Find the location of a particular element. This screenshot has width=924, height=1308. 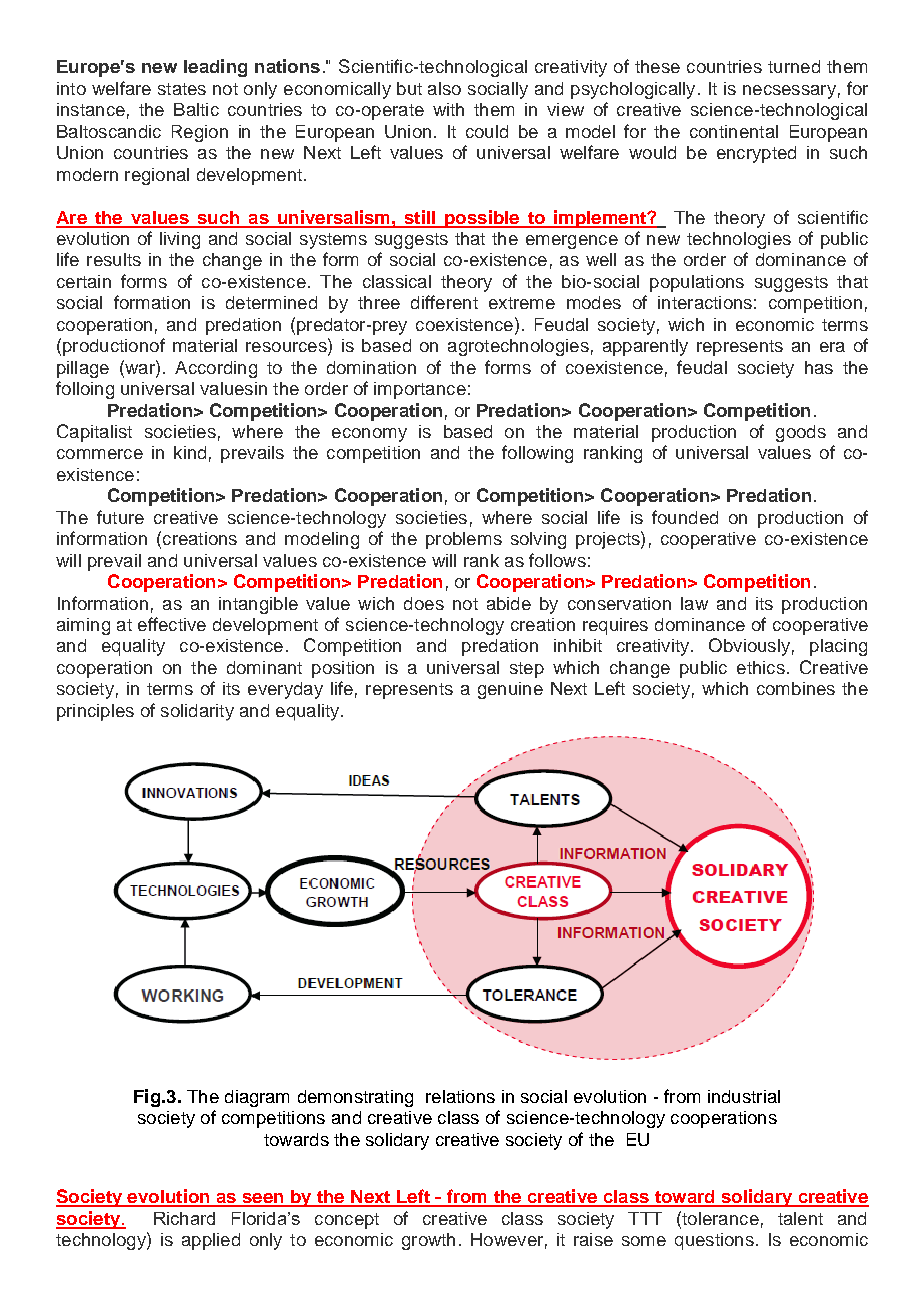

continental is located at coordinates (734, 131).
